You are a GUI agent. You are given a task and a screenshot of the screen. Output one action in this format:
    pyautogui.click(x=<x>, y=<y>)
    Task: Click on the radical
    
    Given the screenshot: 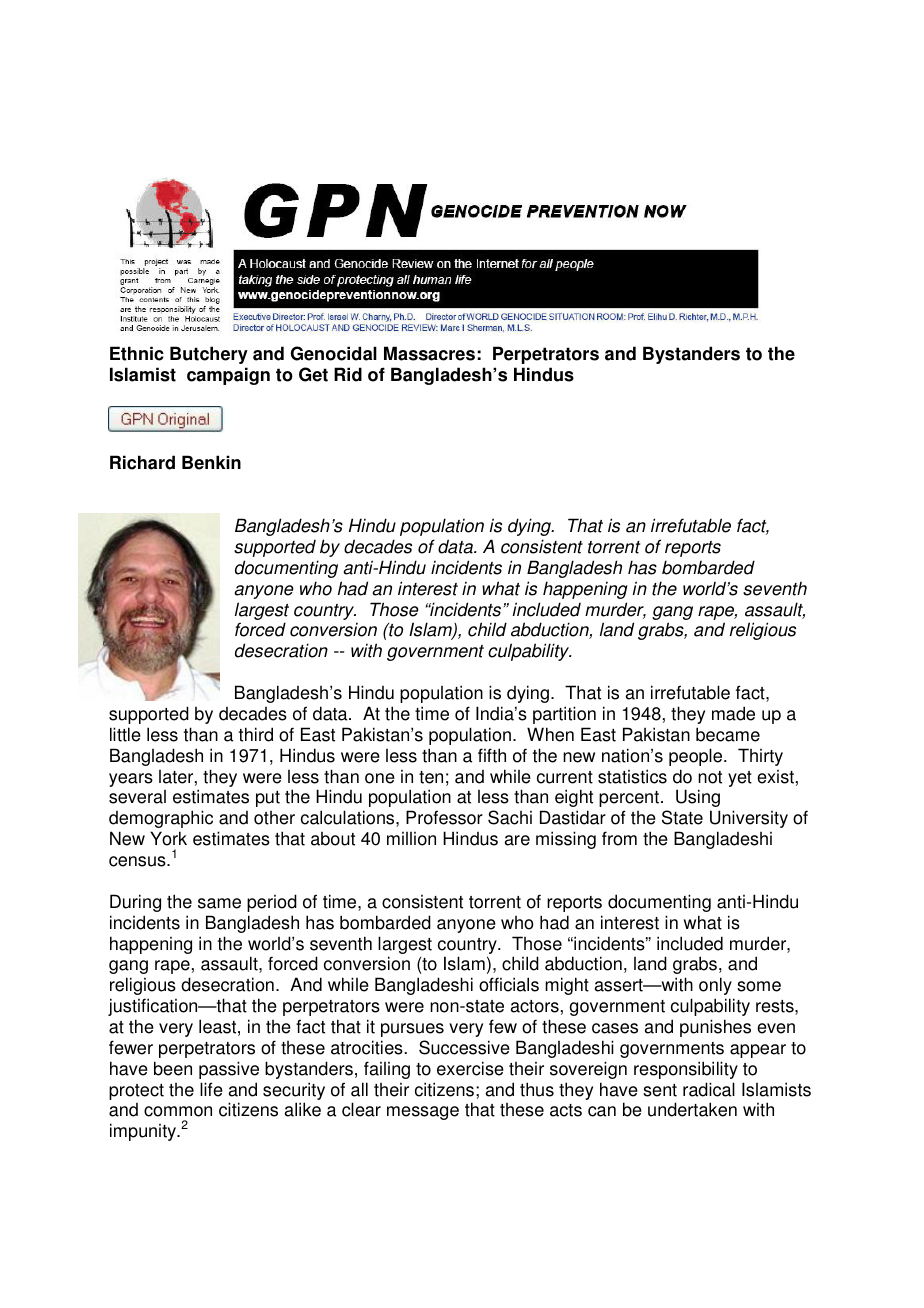 What is the action you would take?
    pyautogui.click(x=709, y=1089)
